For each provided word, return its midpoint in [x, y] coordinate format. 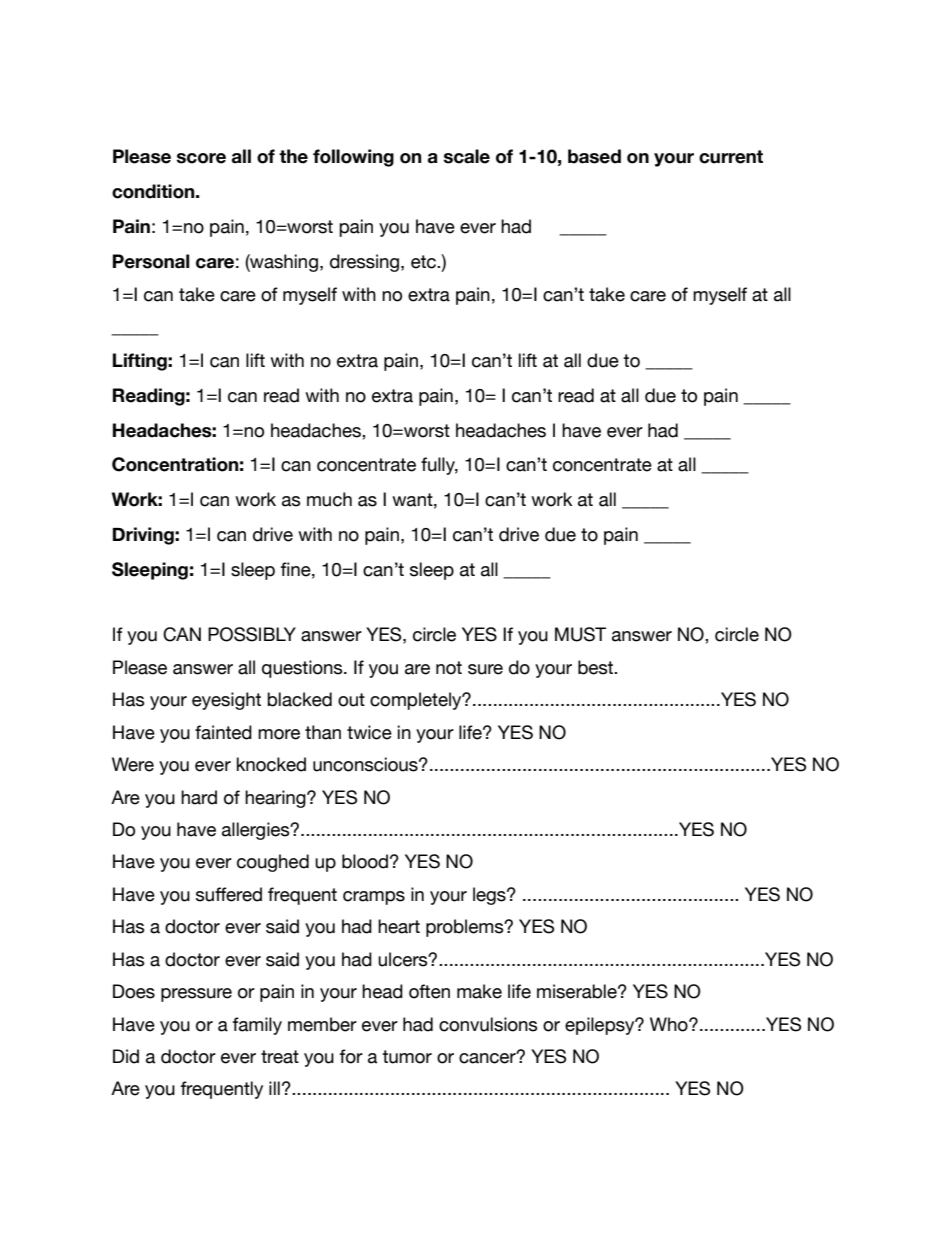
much [329, 499]
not [449, 668]
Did [126, 1056]
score [201, 158]
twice [369, 732]
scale [467, 156]
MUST [580, 634]
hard [199, 797]
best [597, 667]
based [594, 156]
